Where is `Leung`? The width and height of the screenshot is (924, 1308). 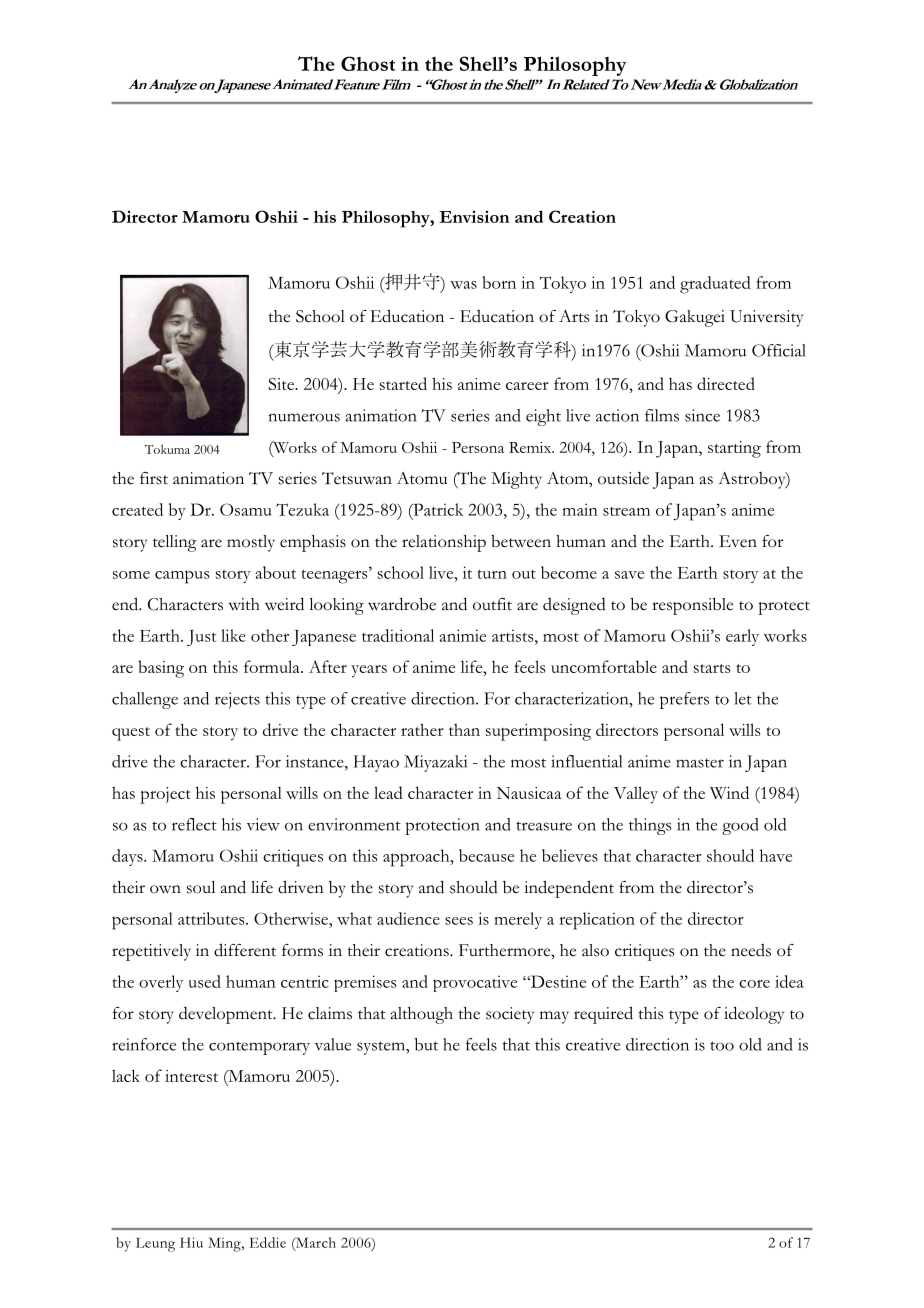
Leung is located at coordinates (155, 1245).
